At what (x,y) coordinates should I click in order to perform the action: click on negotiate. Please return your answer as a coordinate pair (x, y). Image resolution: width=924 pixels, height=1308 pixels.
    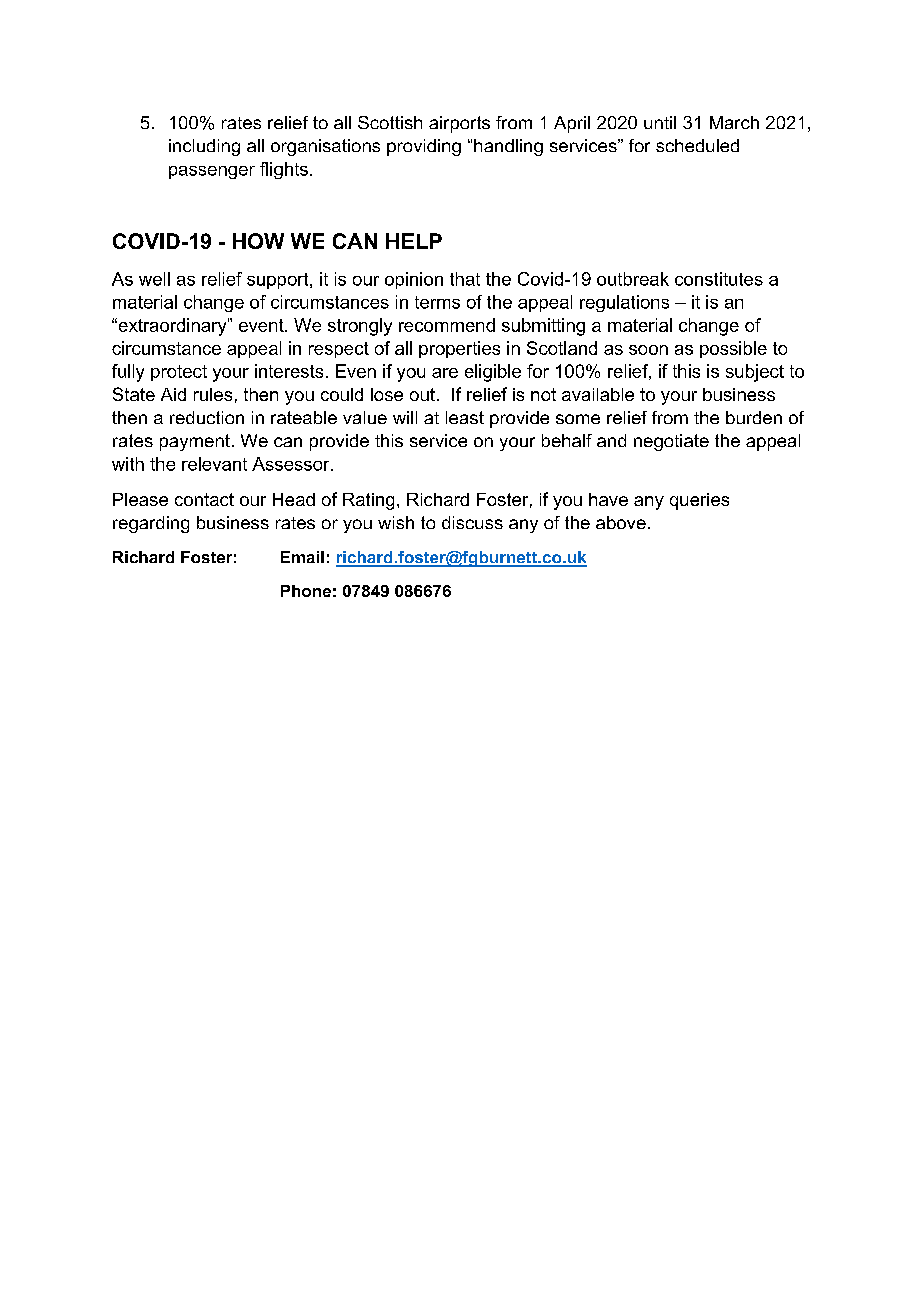
    Looking at the image, I should click on (671, 442).
